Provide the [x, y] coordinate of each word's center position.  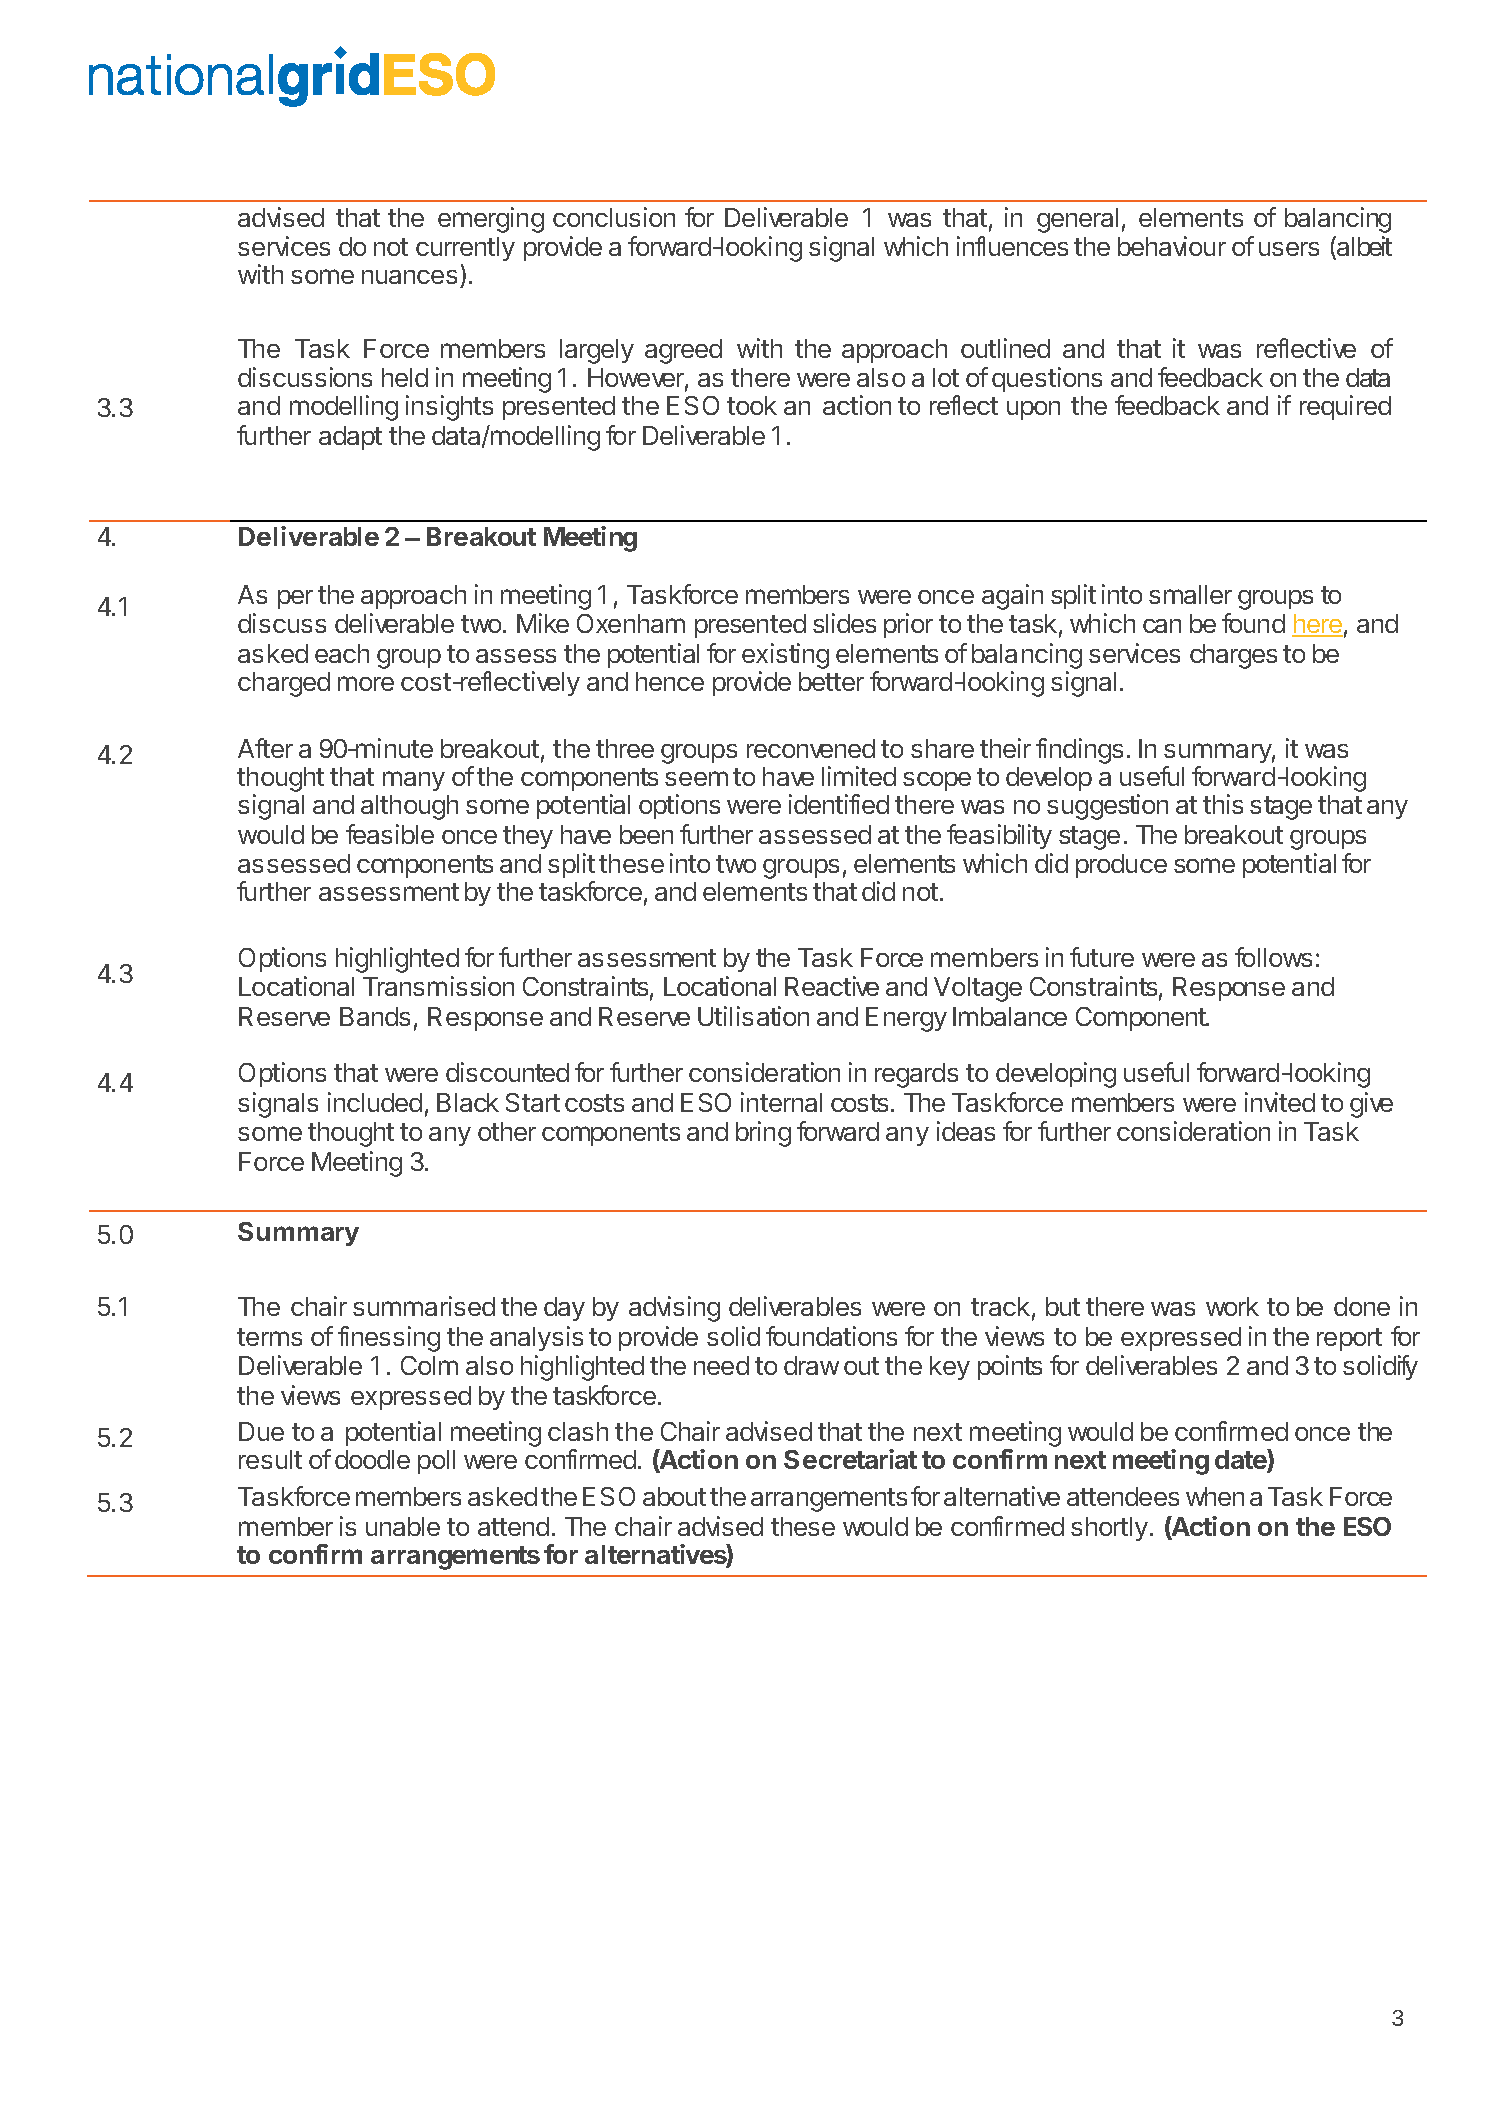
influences [1012, 246]
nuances [409, 277]
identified [839, 804]
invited [1280, 1102]
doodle [372, 1459]
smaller [1190, 594]
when [1215, 1496]
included [375, 1102]
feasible [390, 834]
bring [763, 1134]
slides [844, 623]
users [1289, 249]
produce [1121, 866]
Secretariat [850, 1459]
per [295, 599]
